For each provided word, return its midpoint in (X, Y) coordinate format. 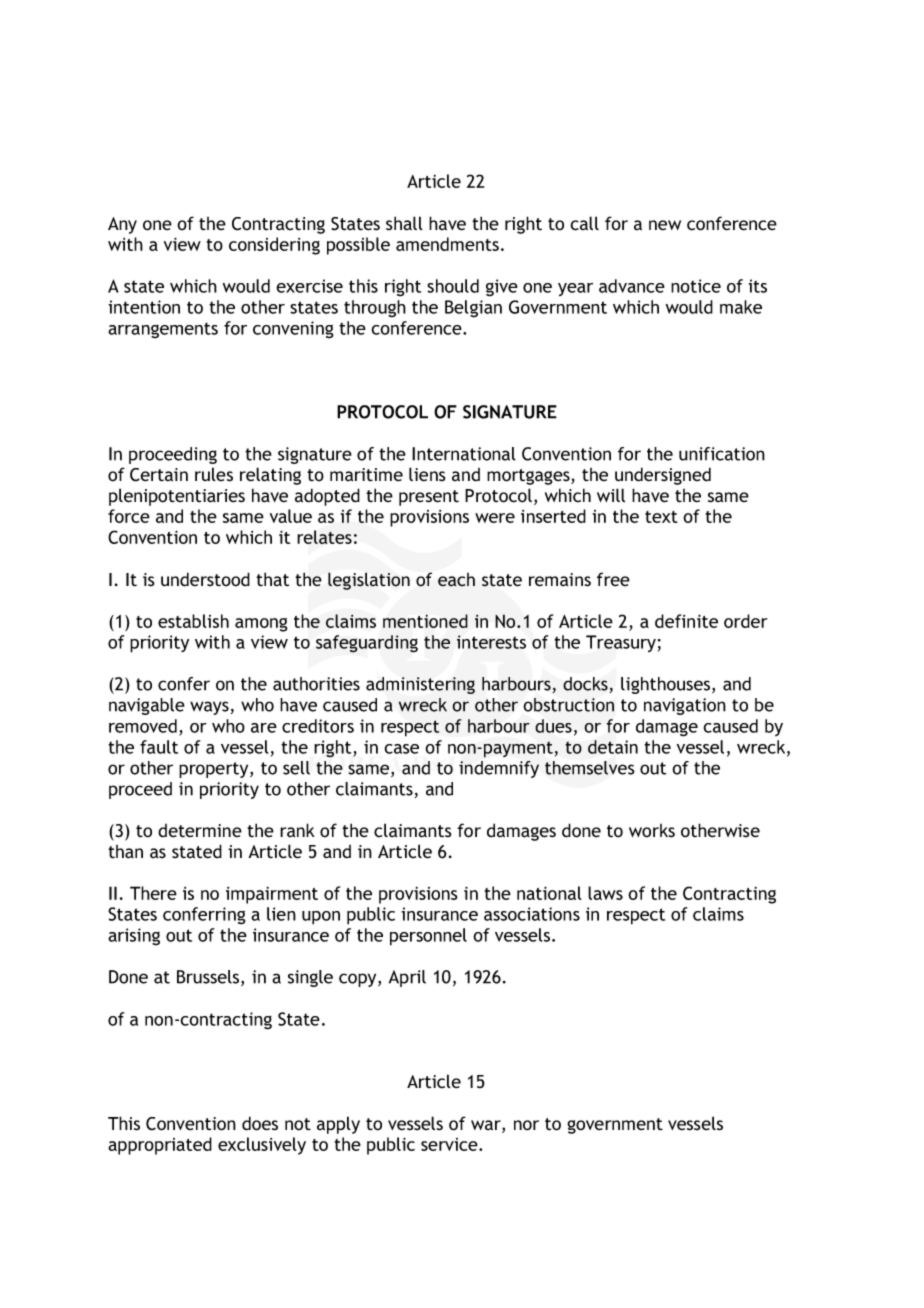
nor (526, 1125)
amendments (447, 244)
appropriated (160, 1146)
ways (209, 708)
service (450, 1144)
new (665, 225)
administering (420, 685)
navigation (685, 706)
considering (274, 246)
